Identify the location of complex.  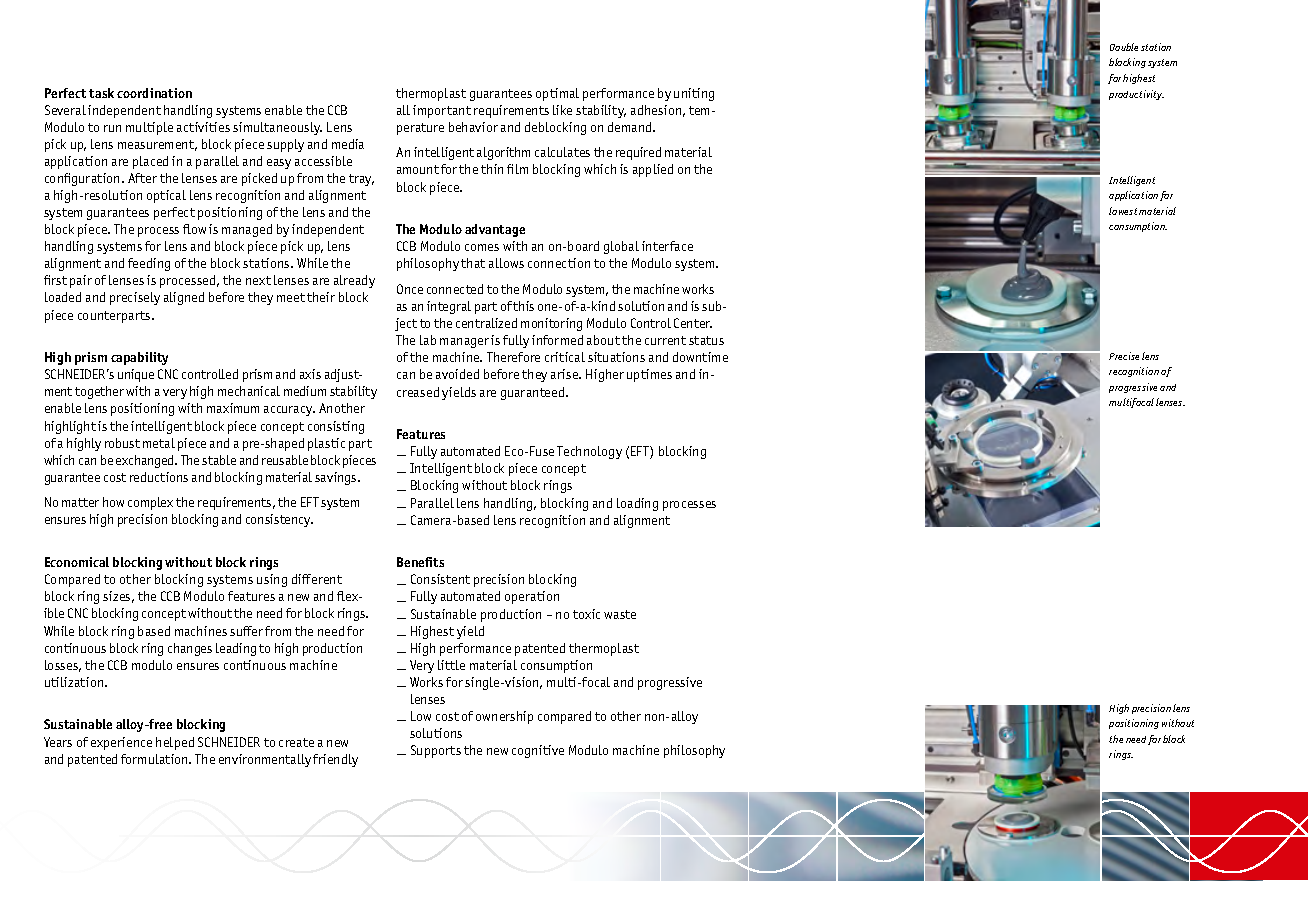
(150, 503).
